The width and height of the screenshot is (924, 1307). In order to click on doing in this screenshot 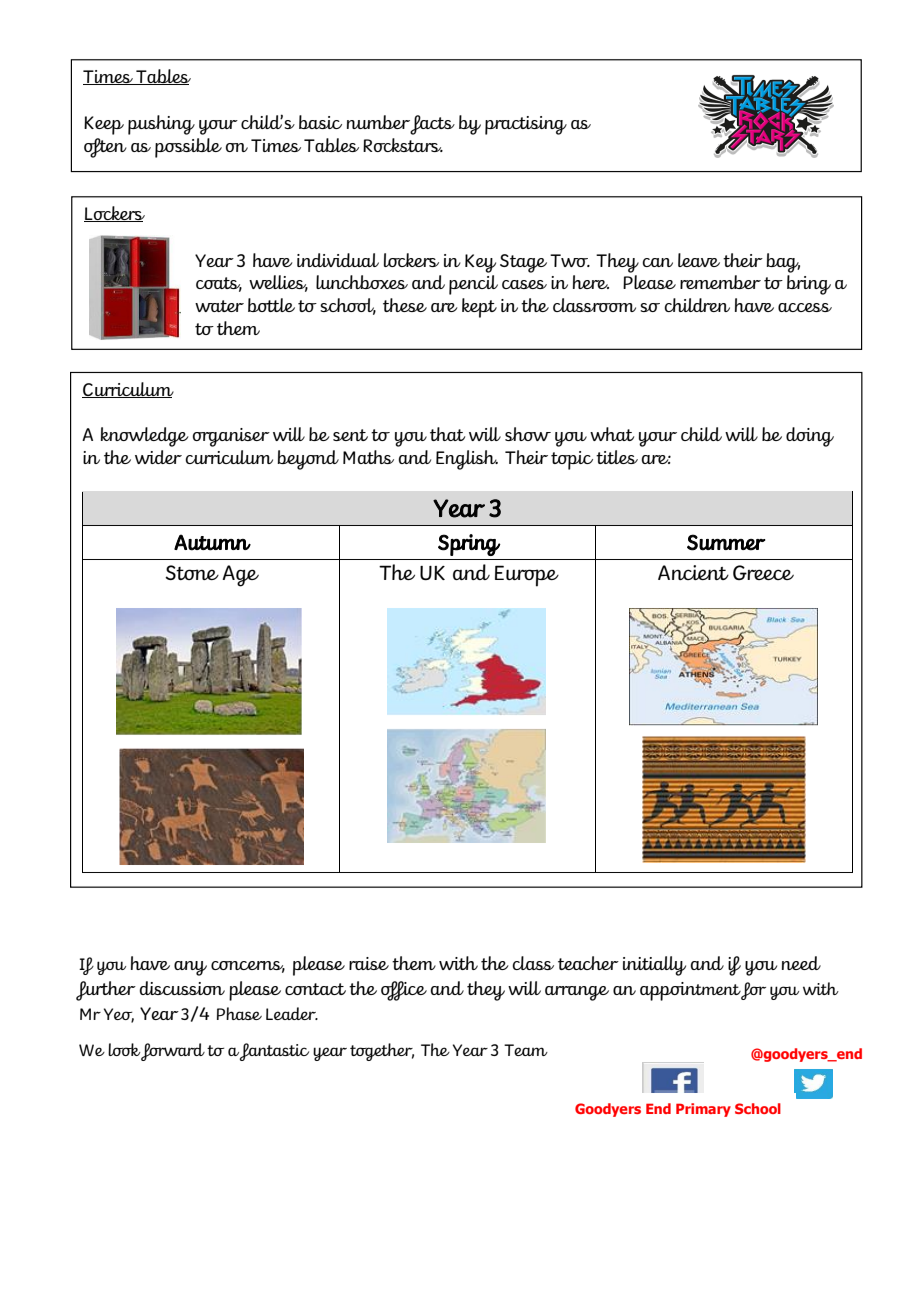, I will do `click(810, 437)`.
